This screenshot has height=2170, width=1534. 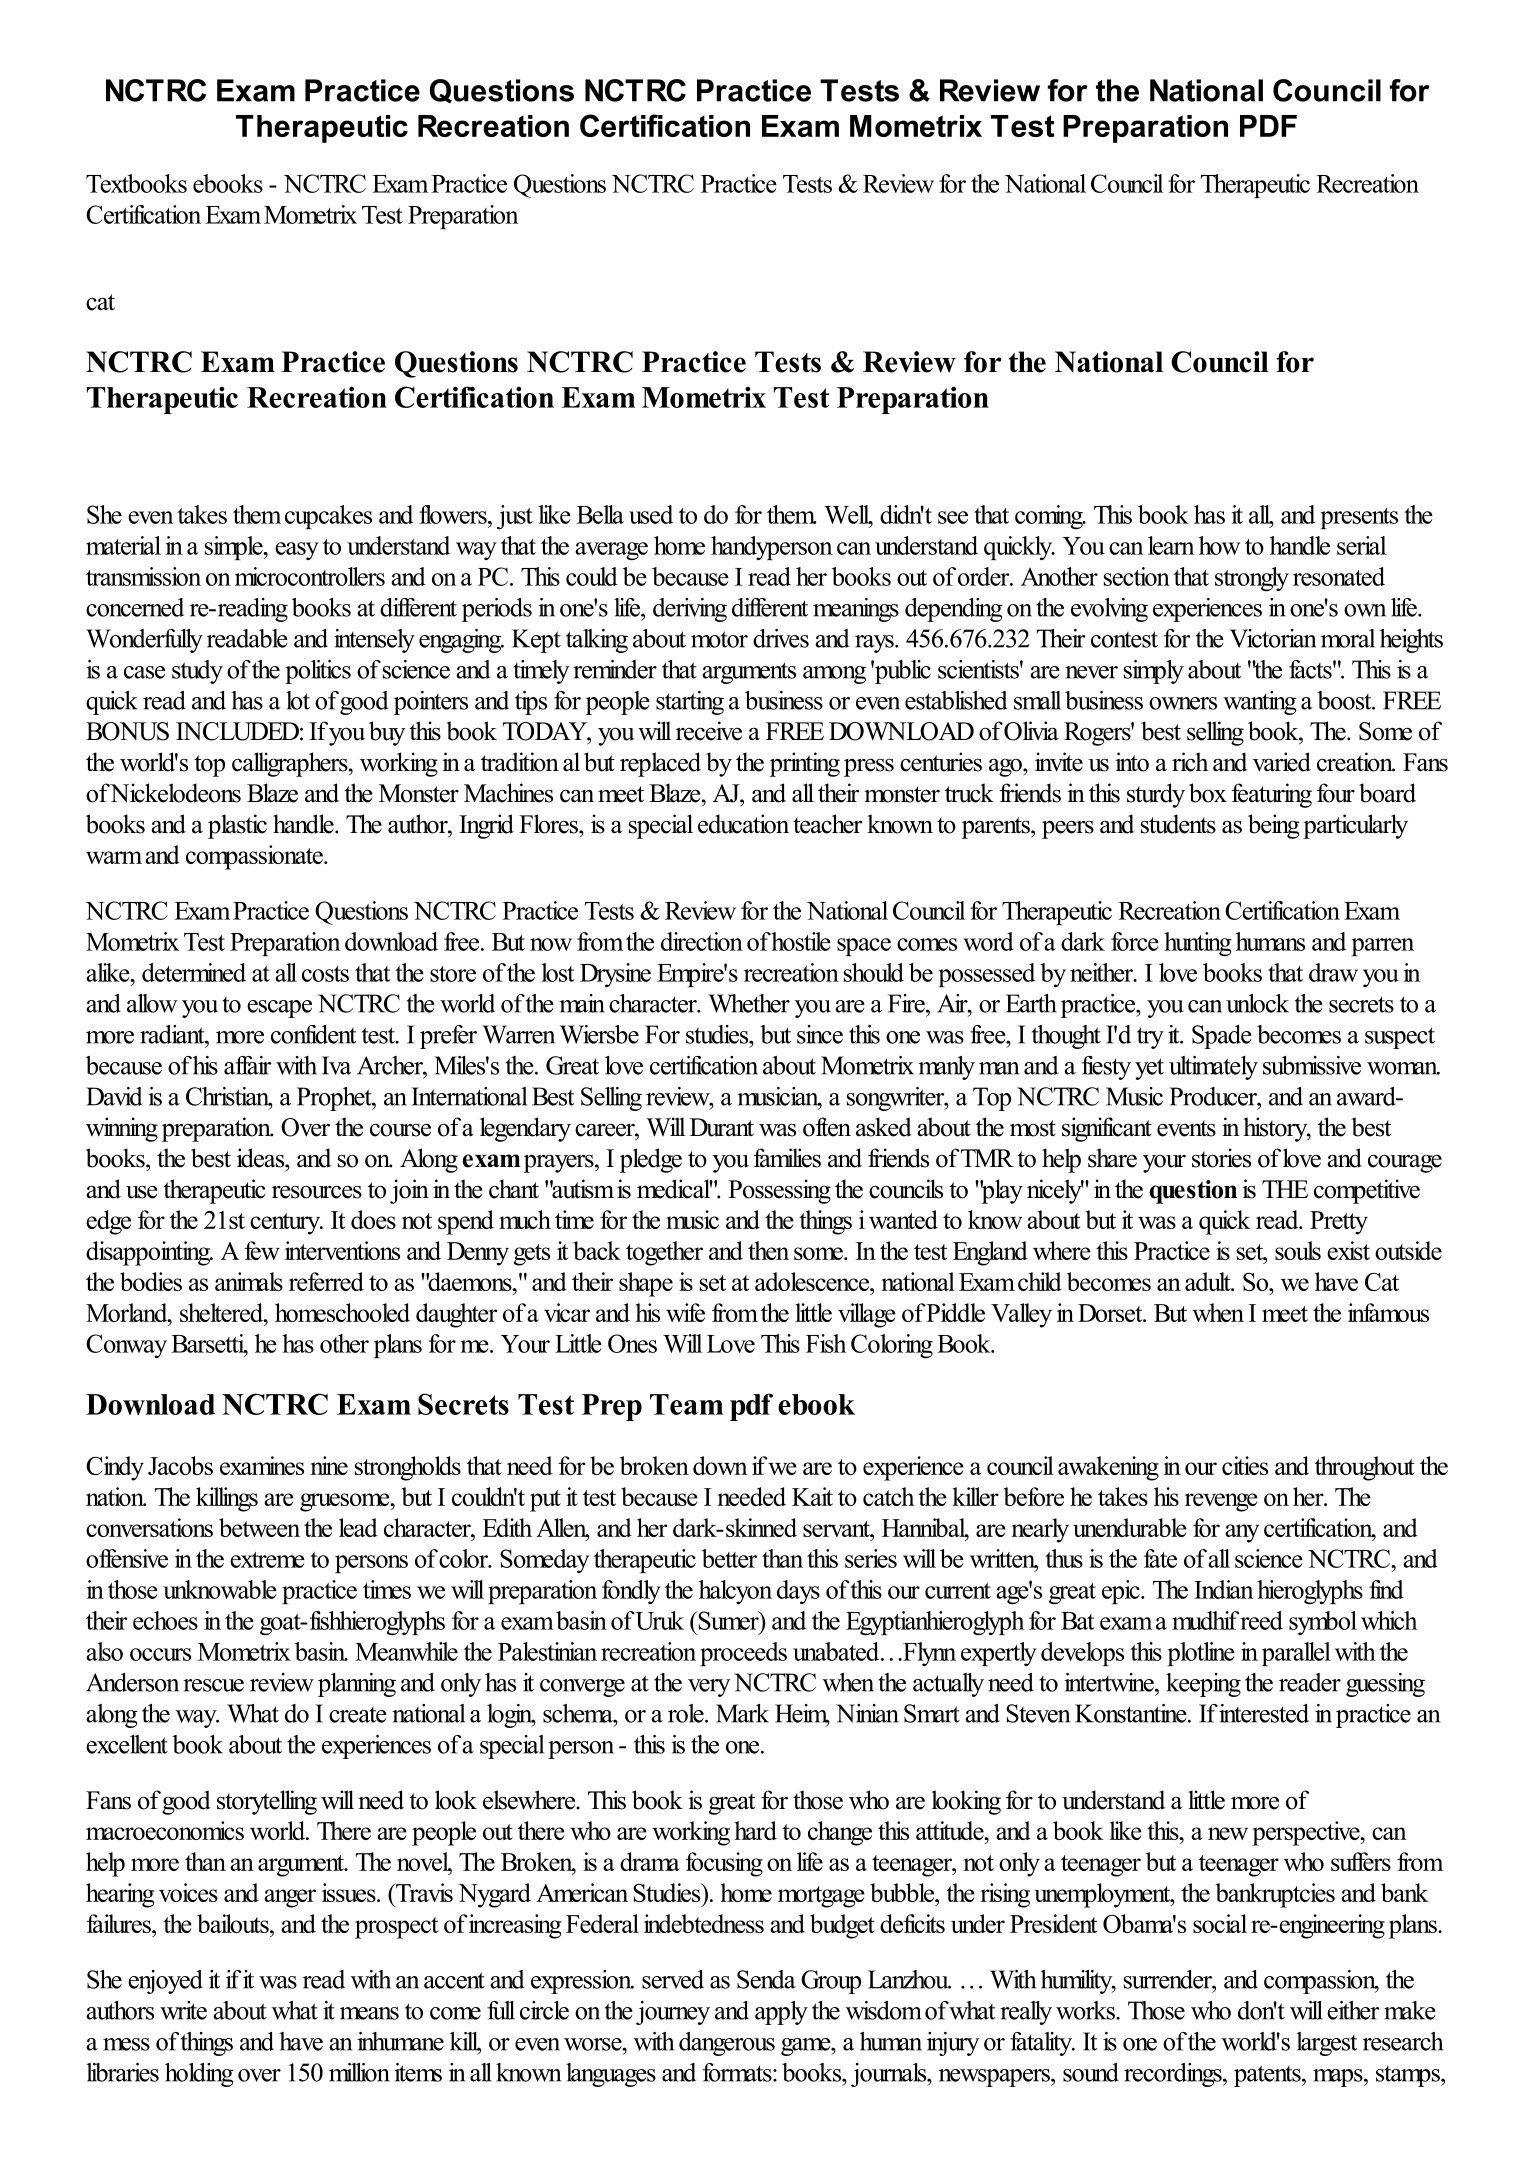 I want to click on learn, so click(x=1171, y=545).
